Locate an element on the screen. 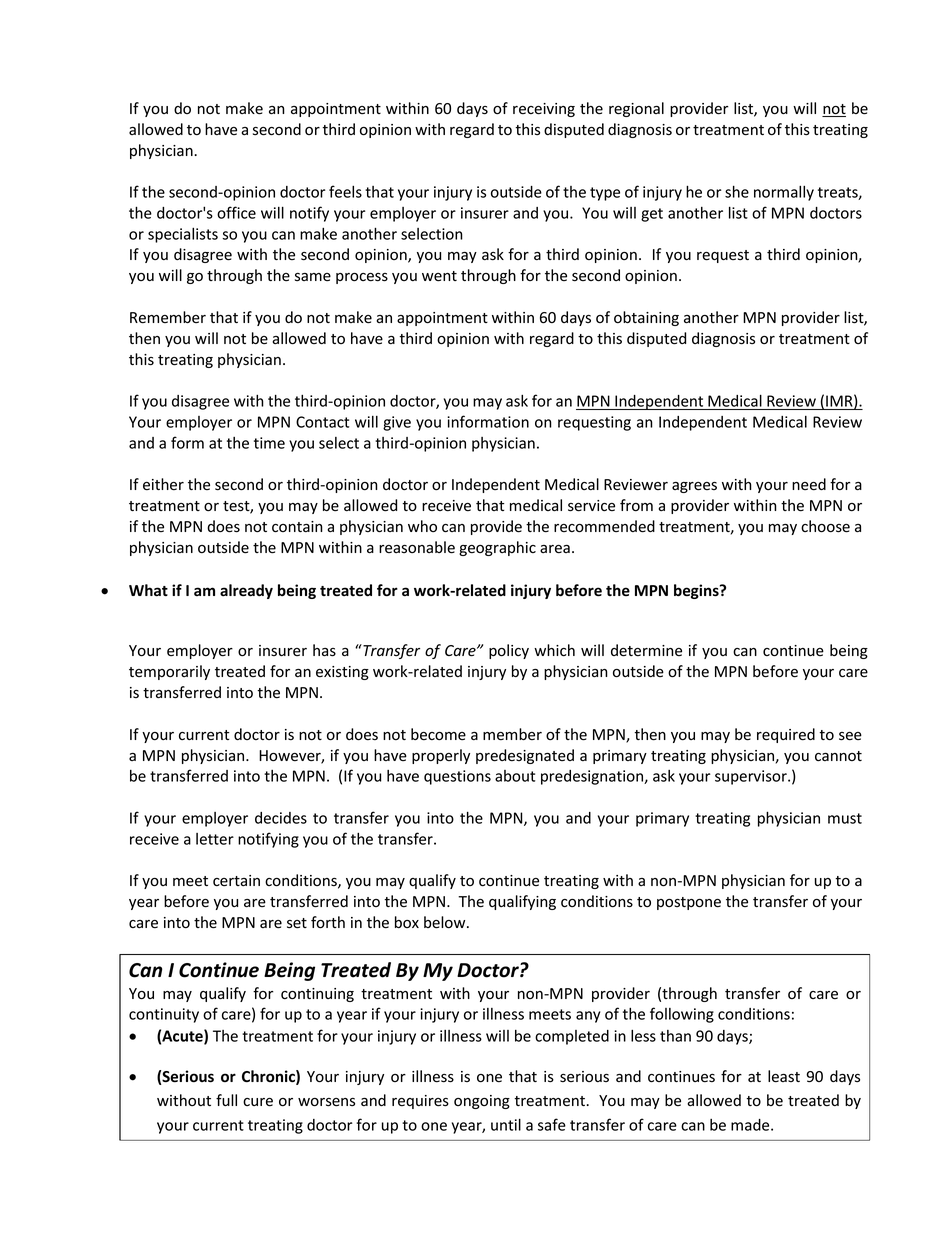 Image resolution: width=952 pixels, height=1233 pixels. normally is located at coordinates (784, 193).
